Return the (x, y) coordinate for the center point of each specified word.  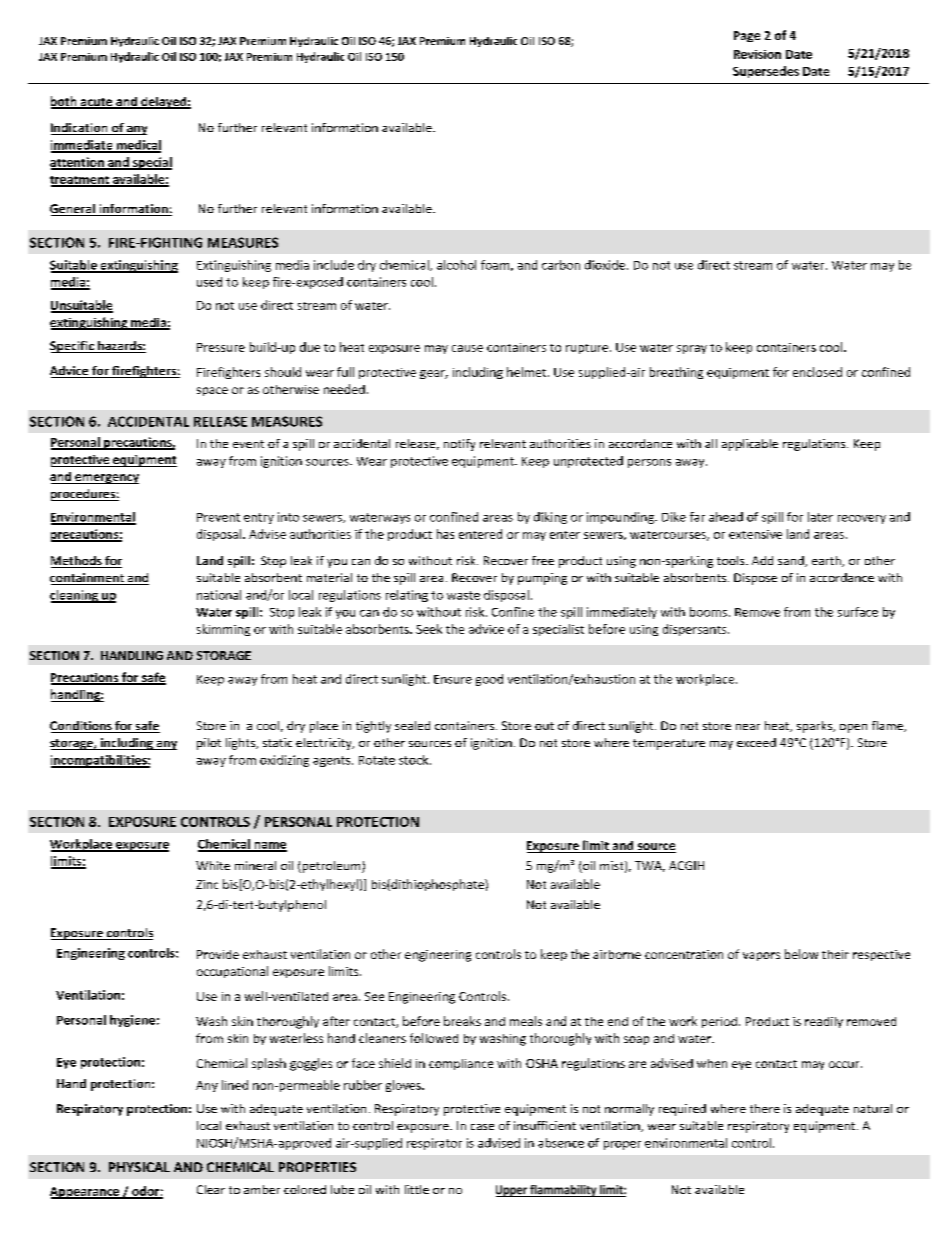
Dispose (755, 579)
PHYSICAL (139, 1167)
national (219, 595)
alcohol (456, 265)
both (65, 102)
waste (463, 595)
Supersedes (766, 72)
